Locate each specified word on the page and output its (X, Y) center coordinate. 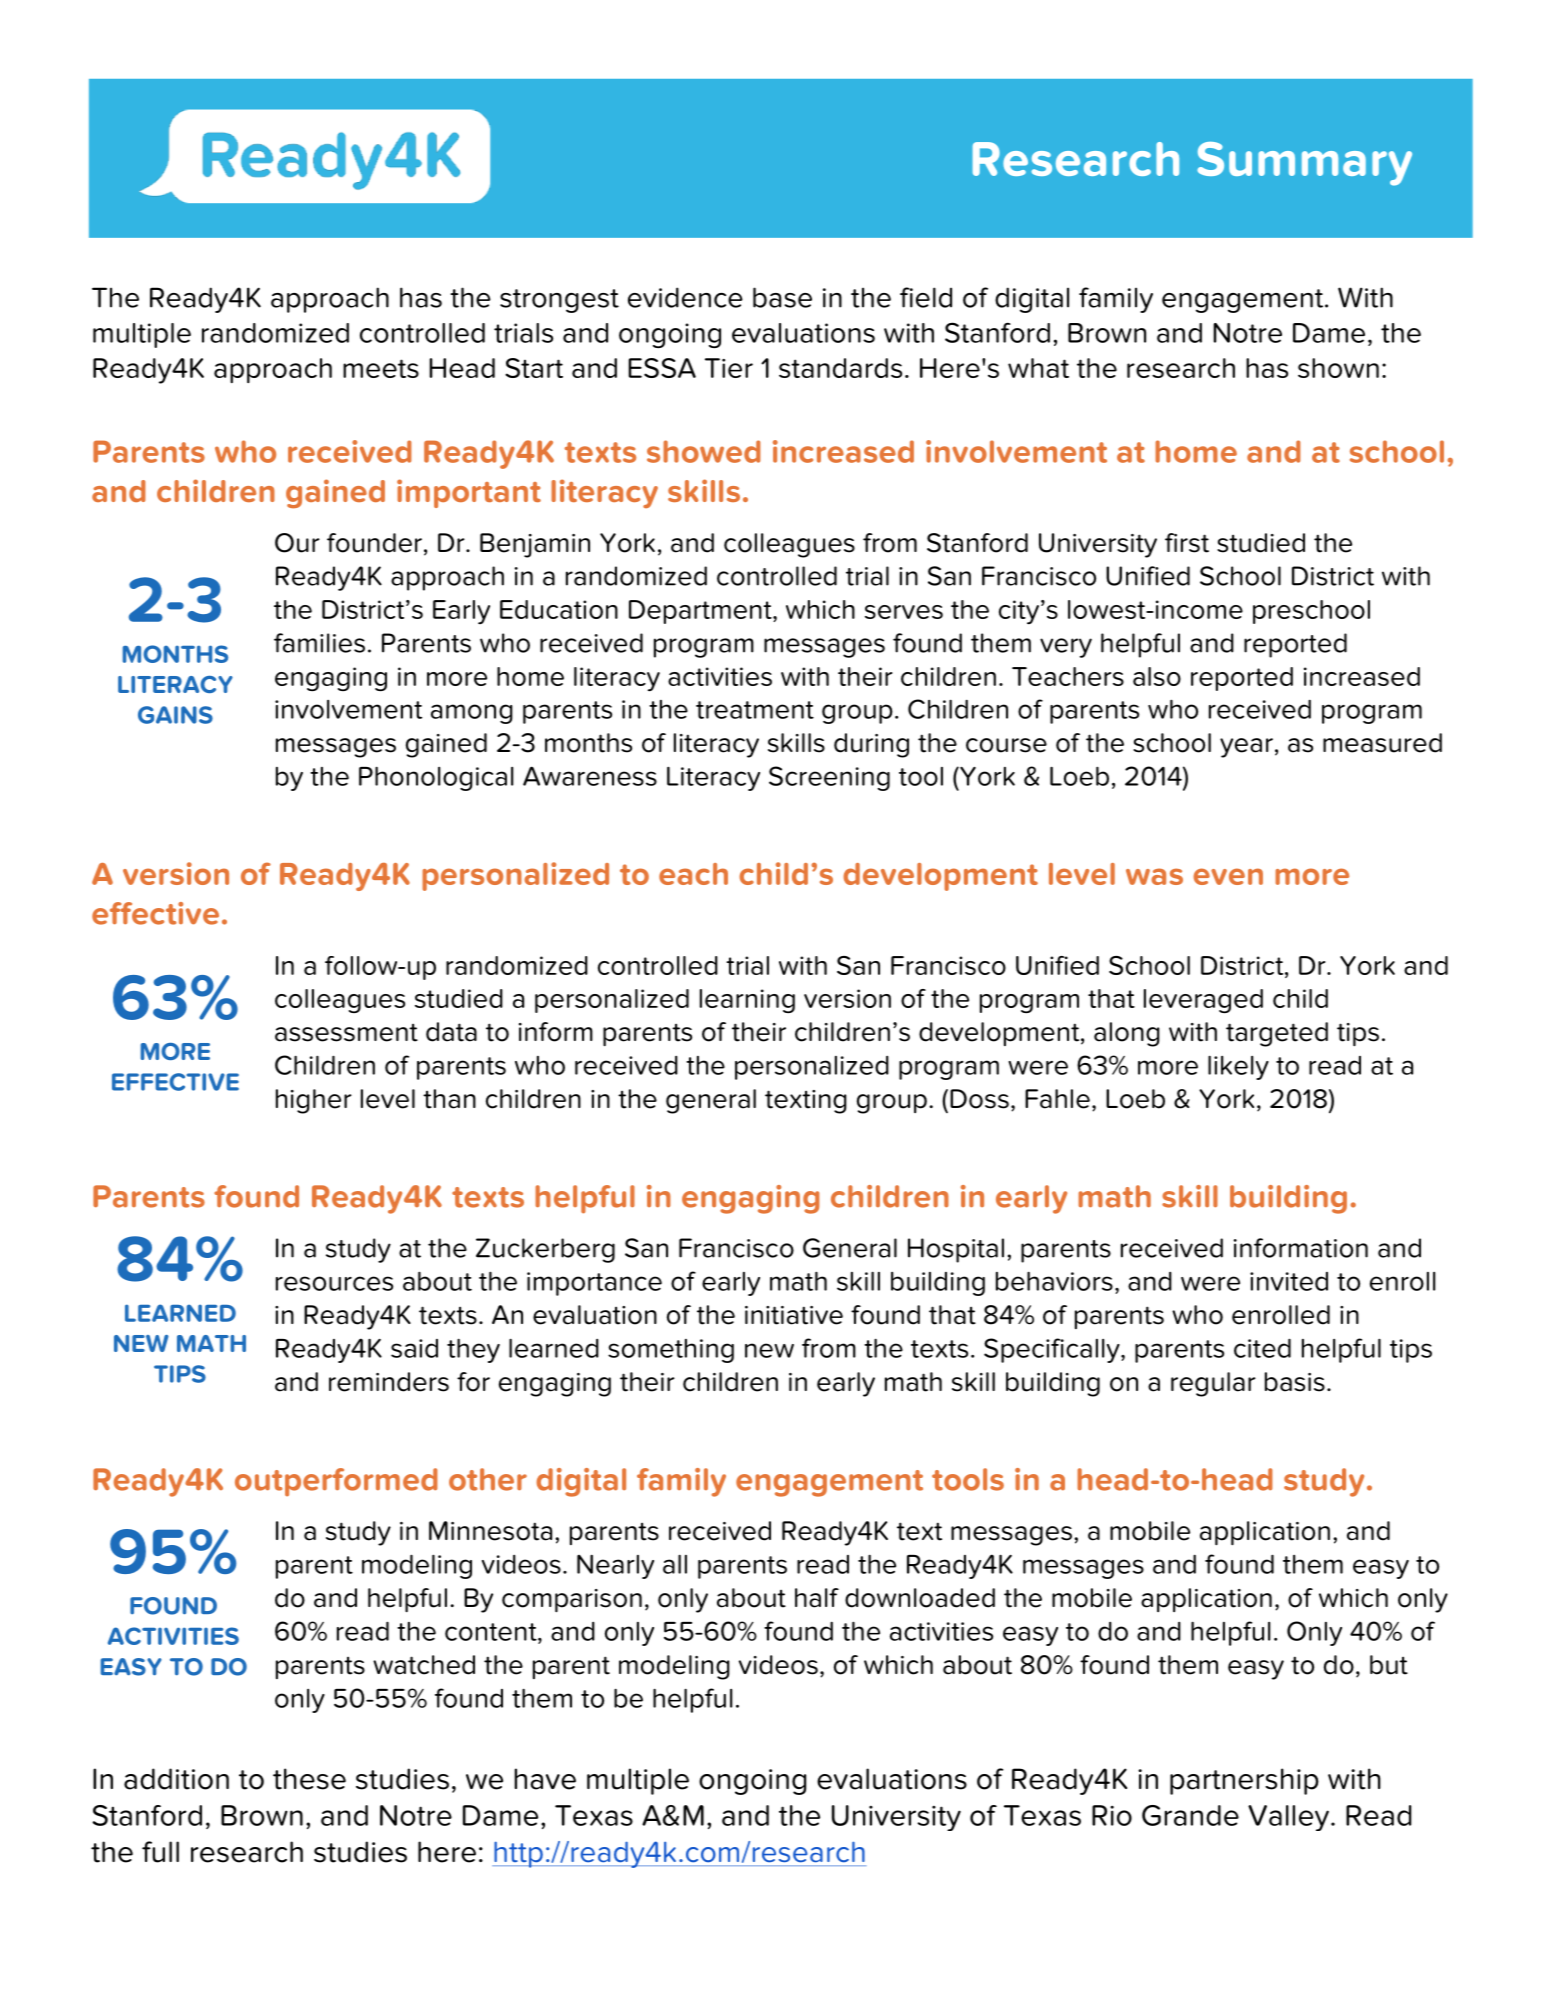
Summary (1304, 164)
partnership (1244, 1781)
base (782, 297)
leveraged (1203, 1001)
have (545, 1779)
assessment (346, 1032)
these (309, 1779)
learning (747, 1001)
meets (381, 368)
